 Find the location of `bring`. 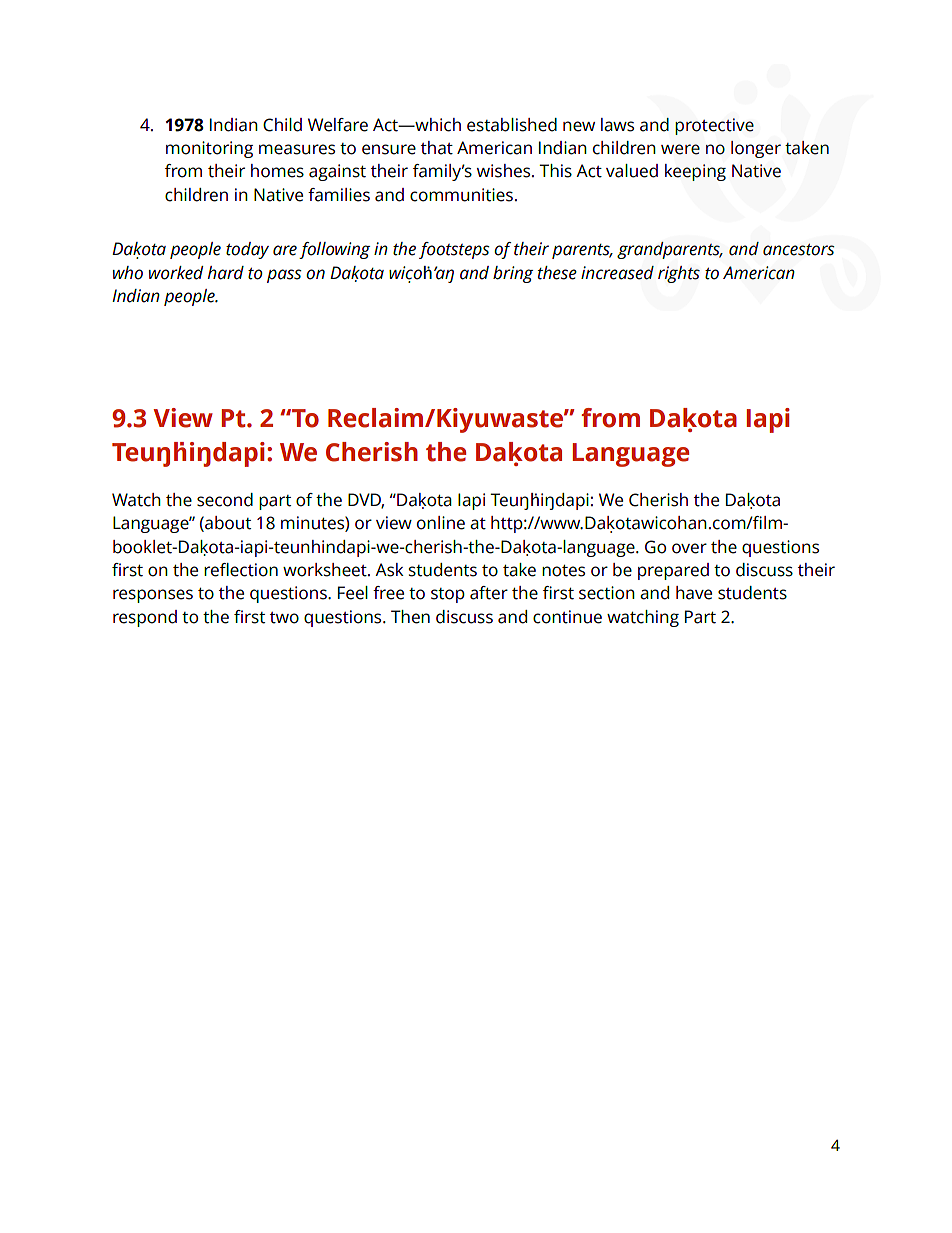

bring is located at coordinates (513, 274).
